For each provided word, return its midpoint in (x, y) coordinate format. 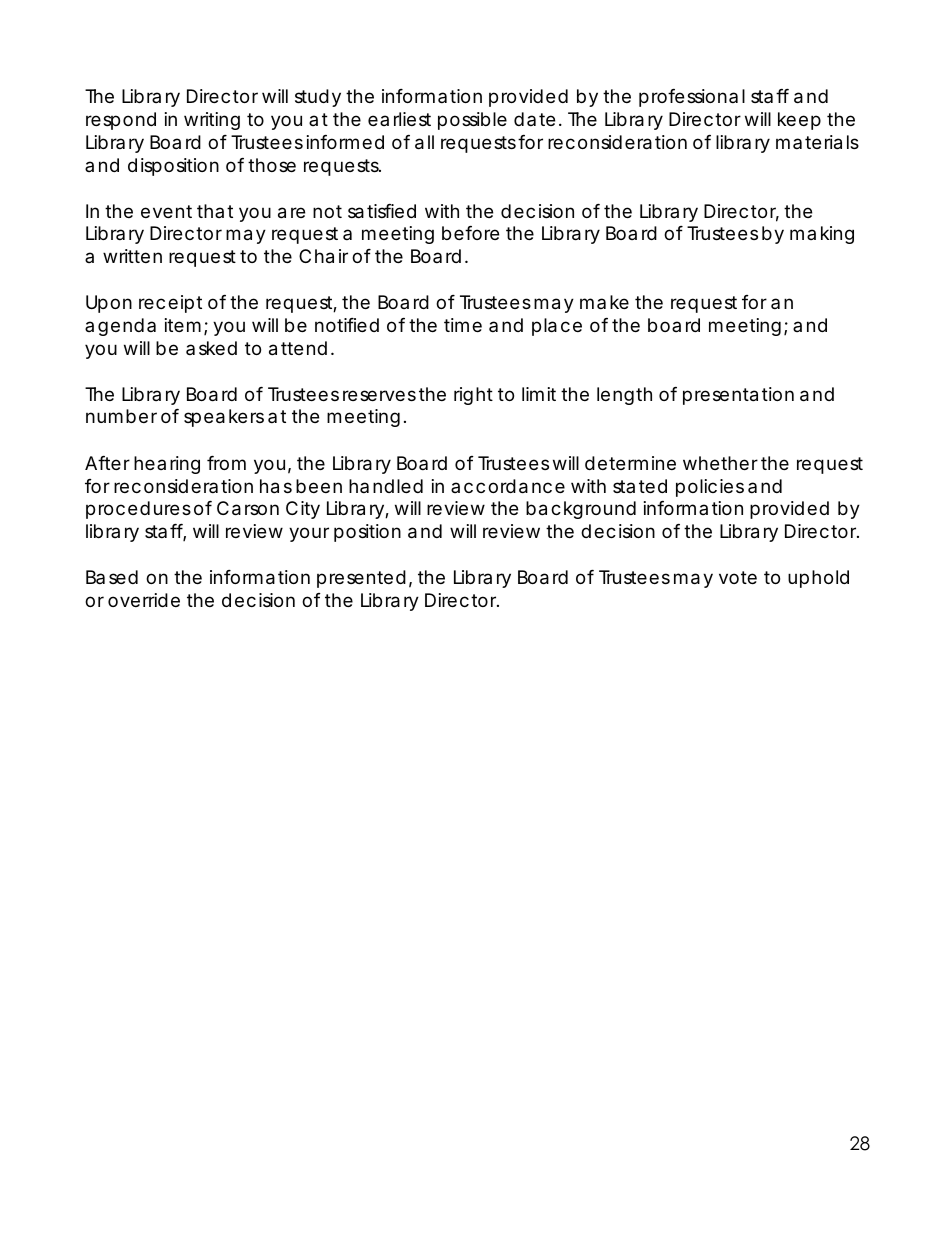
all (424, 142)
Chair (323, 256)
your (309, 534)
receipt (170, 304)
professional (692, 98)
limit (539, 394)
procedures (138, 510)
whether (720, 463)
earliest (399, 119)
